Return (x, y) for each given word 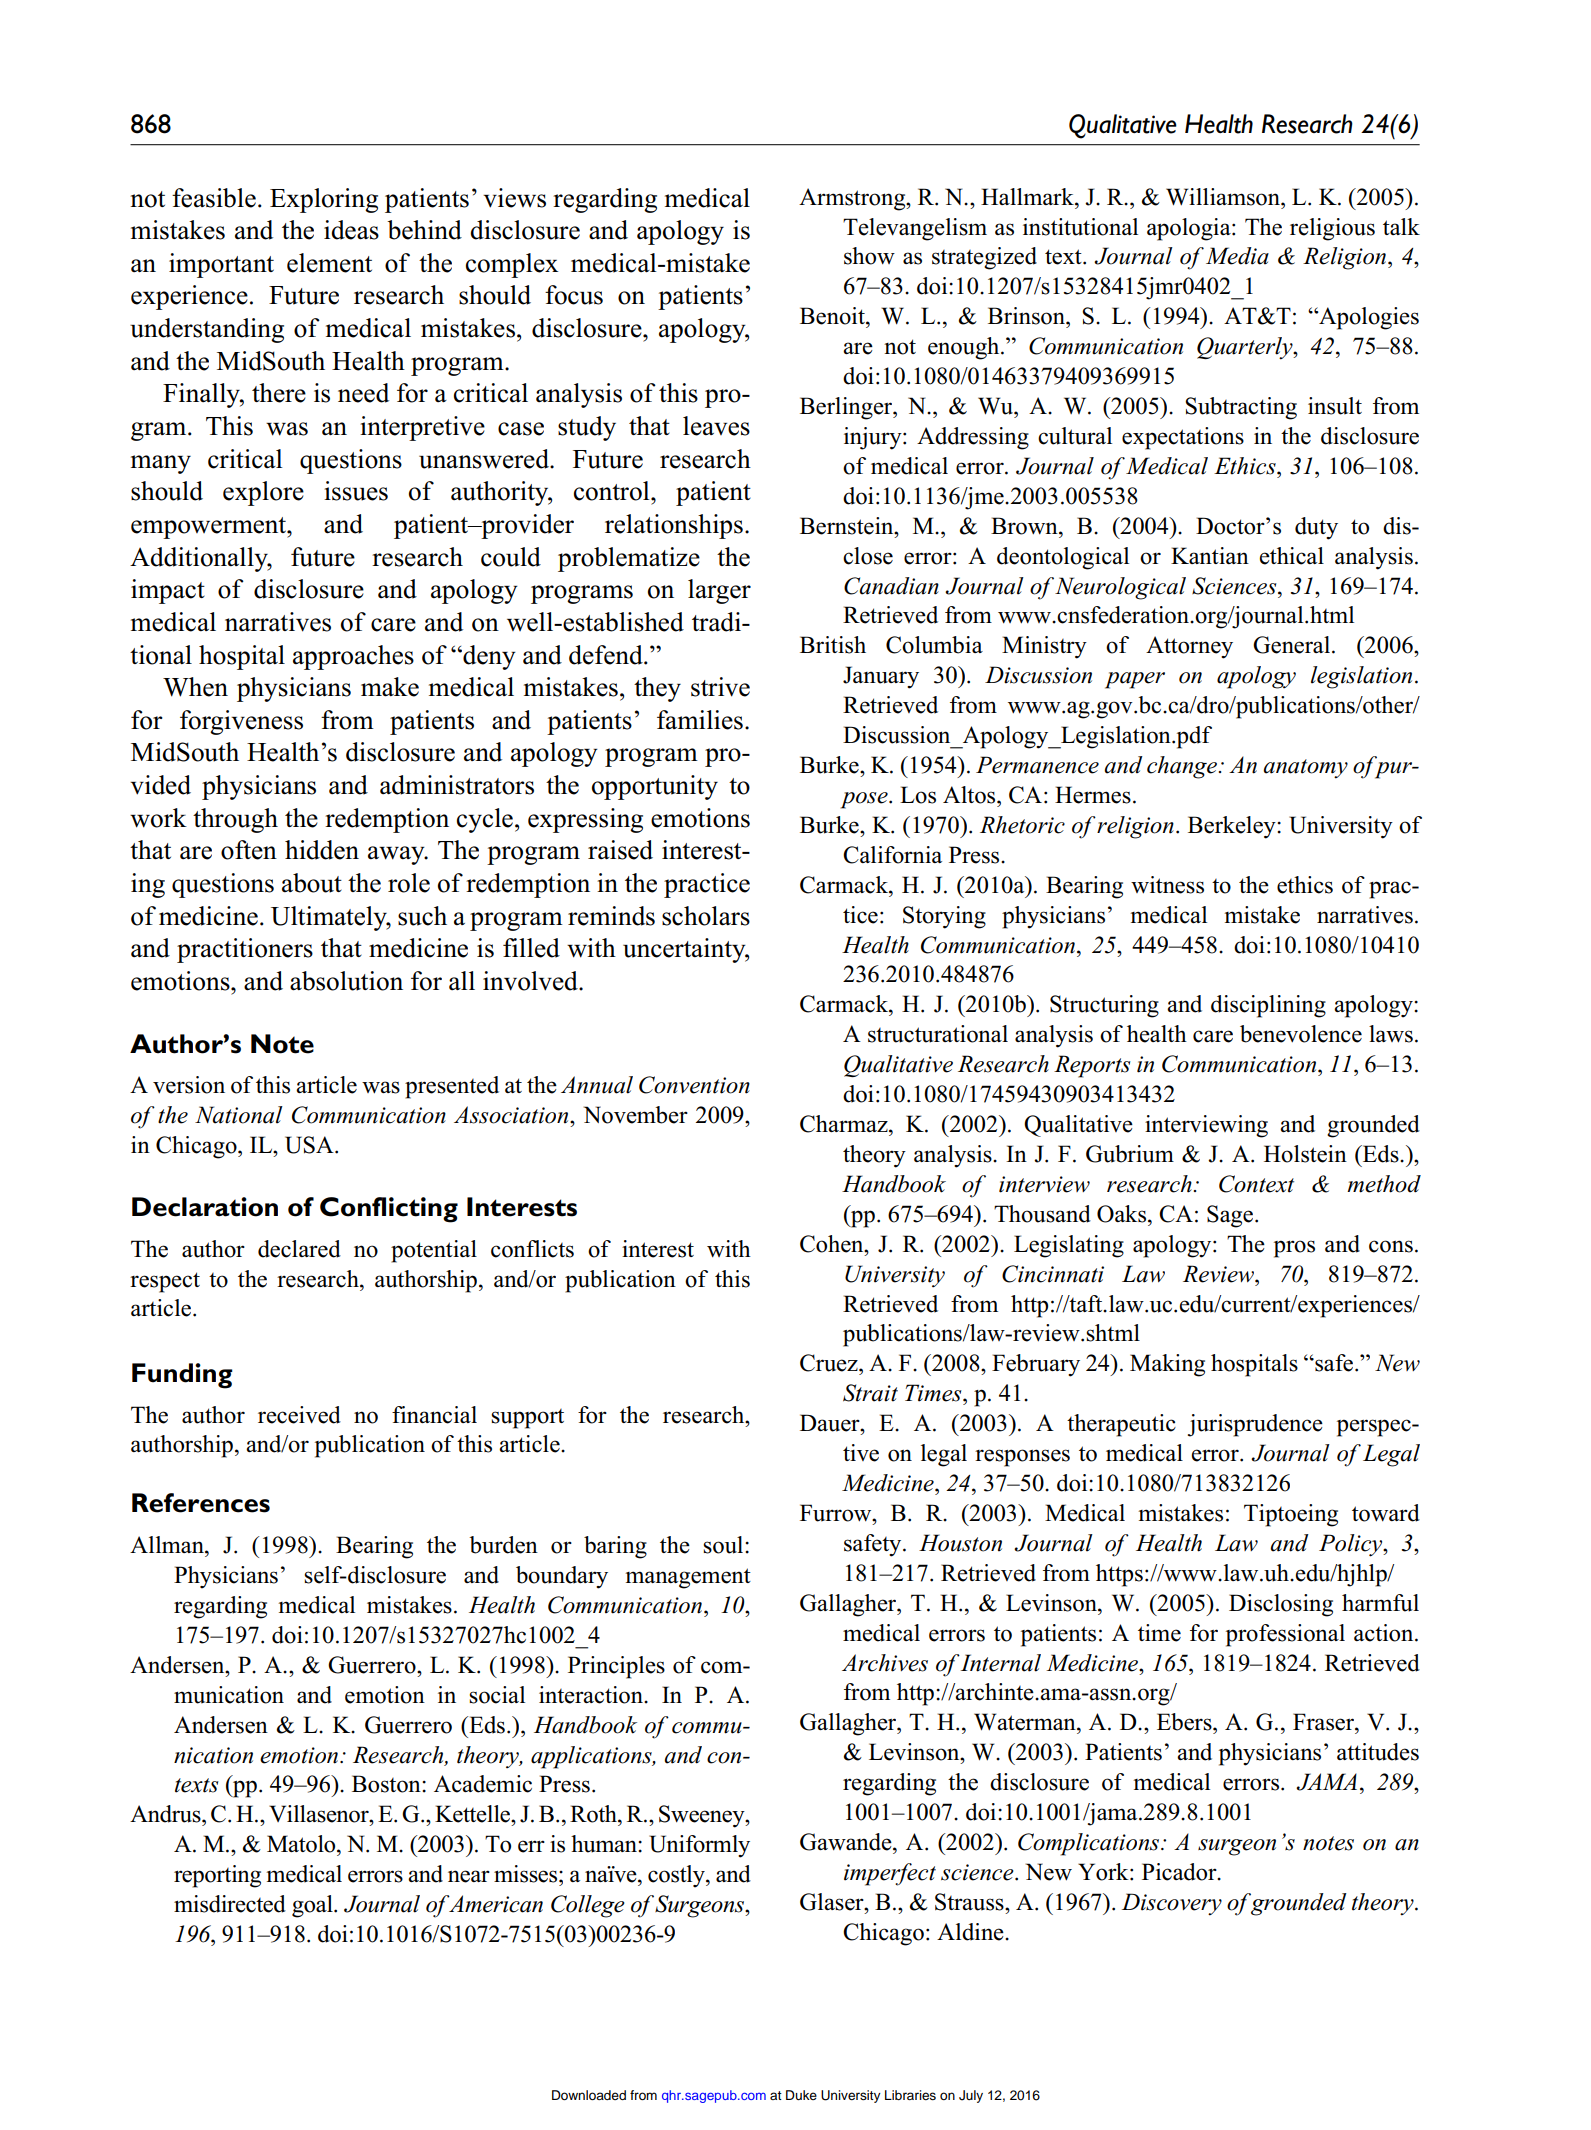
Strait (870, 1393)
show (869, 256)
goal (313, 1906)
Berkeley (1233, 827)
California (892, 855)
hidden (322, 850)
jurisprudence (1255, 1425)
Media (1237, 256)
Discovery (1172, 1904)
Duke (801, 2095)
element (329, 263)
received (299, 1415)
